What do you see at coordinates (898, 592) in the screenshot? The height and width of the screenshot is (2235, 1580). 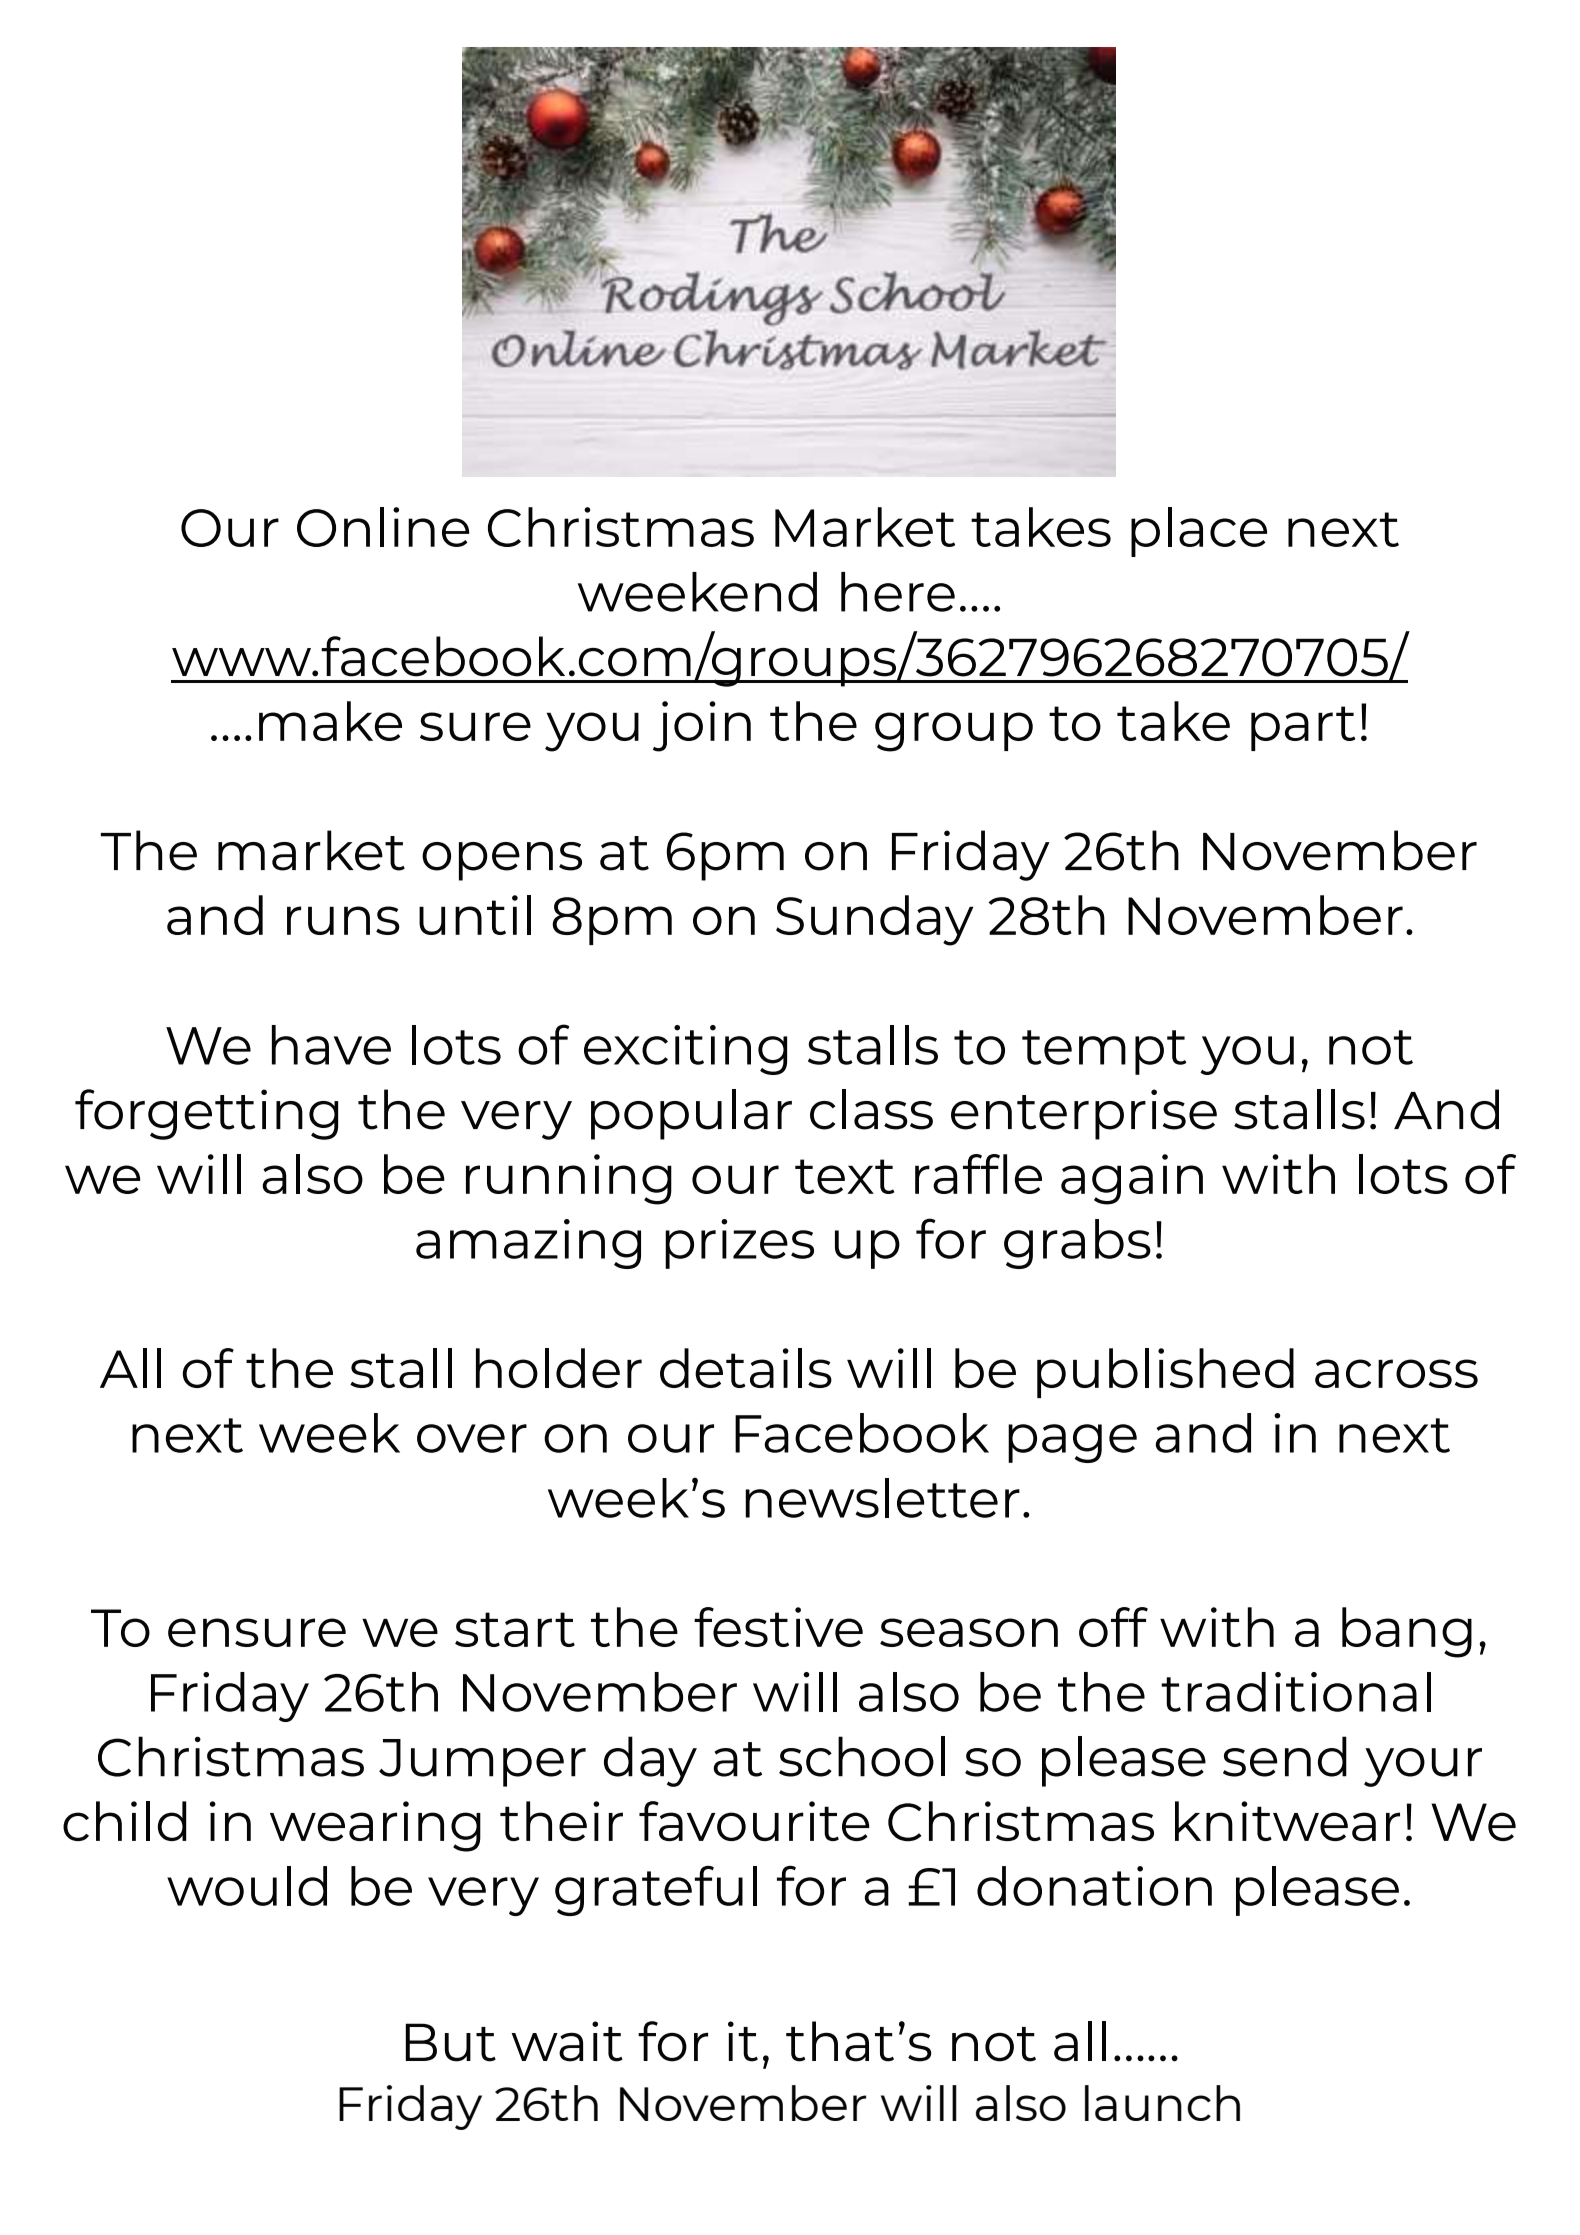 I see `here` at bounding box center [898, 592].
